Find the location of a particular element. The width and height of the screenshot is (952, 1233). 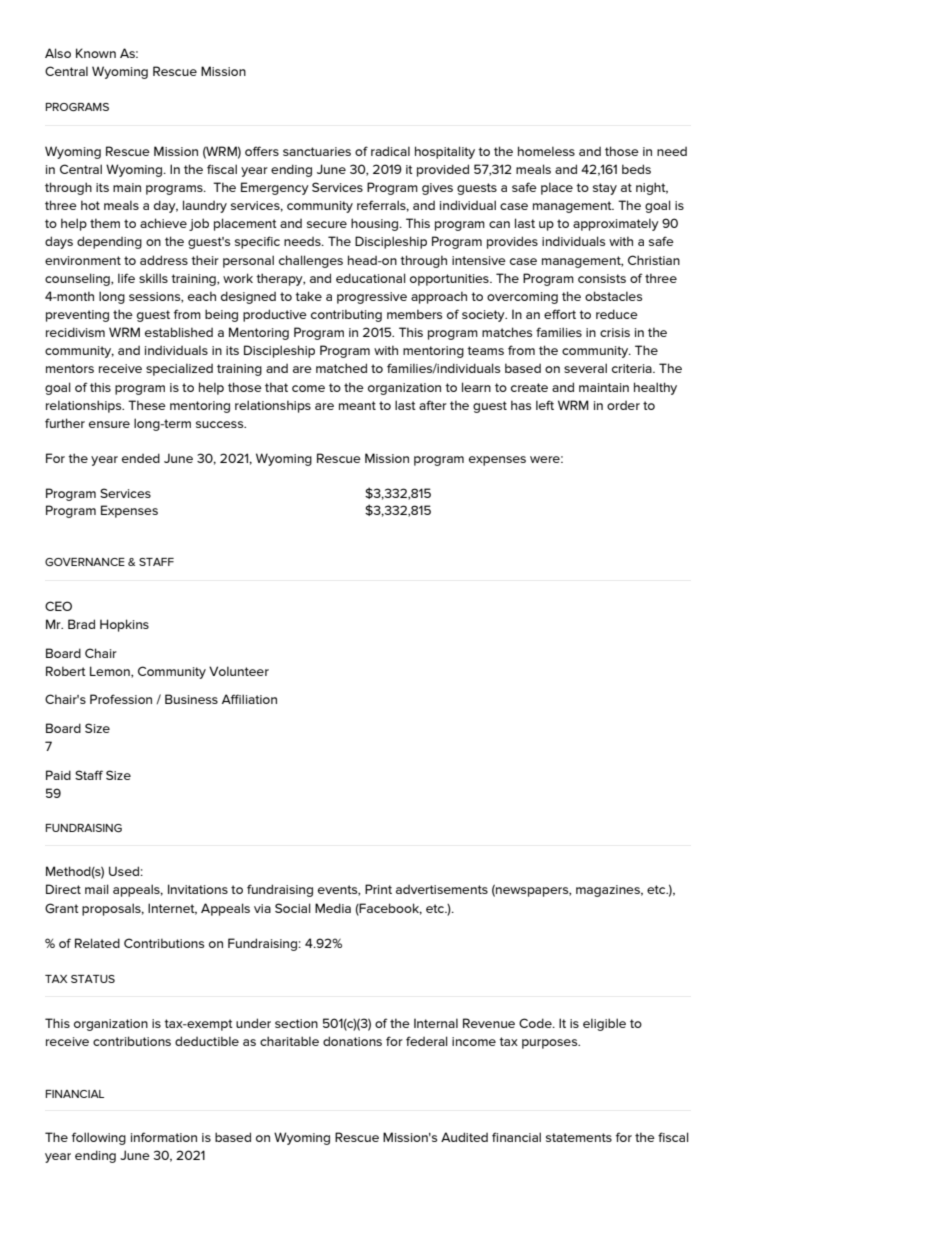

homeless is located at coordinates (546, 151).
